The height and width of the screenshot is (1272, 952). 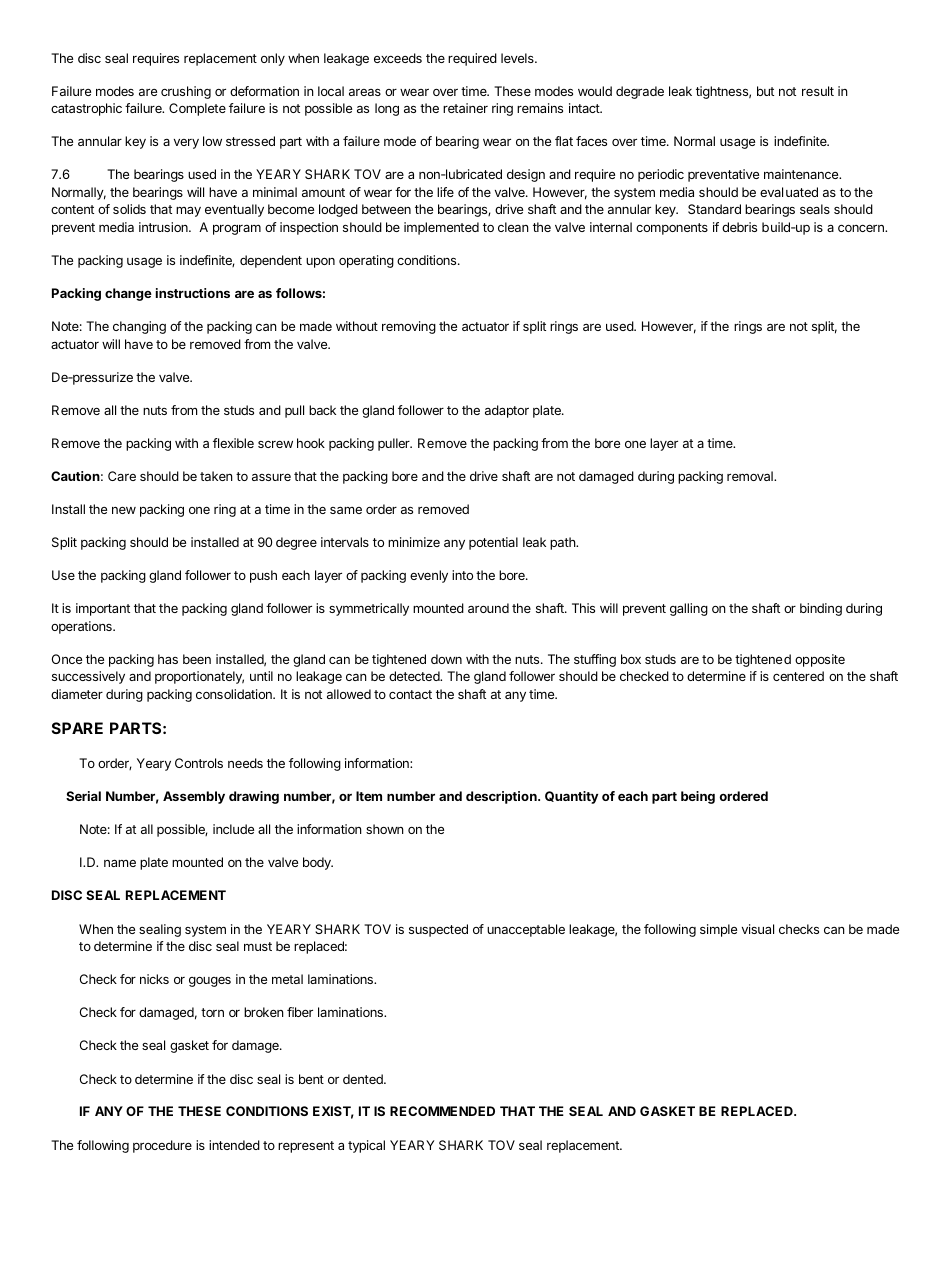 What do you see at coordinates (465, 108) in the screenshot?
I see `retainer` at bounding box center [465, 108].
